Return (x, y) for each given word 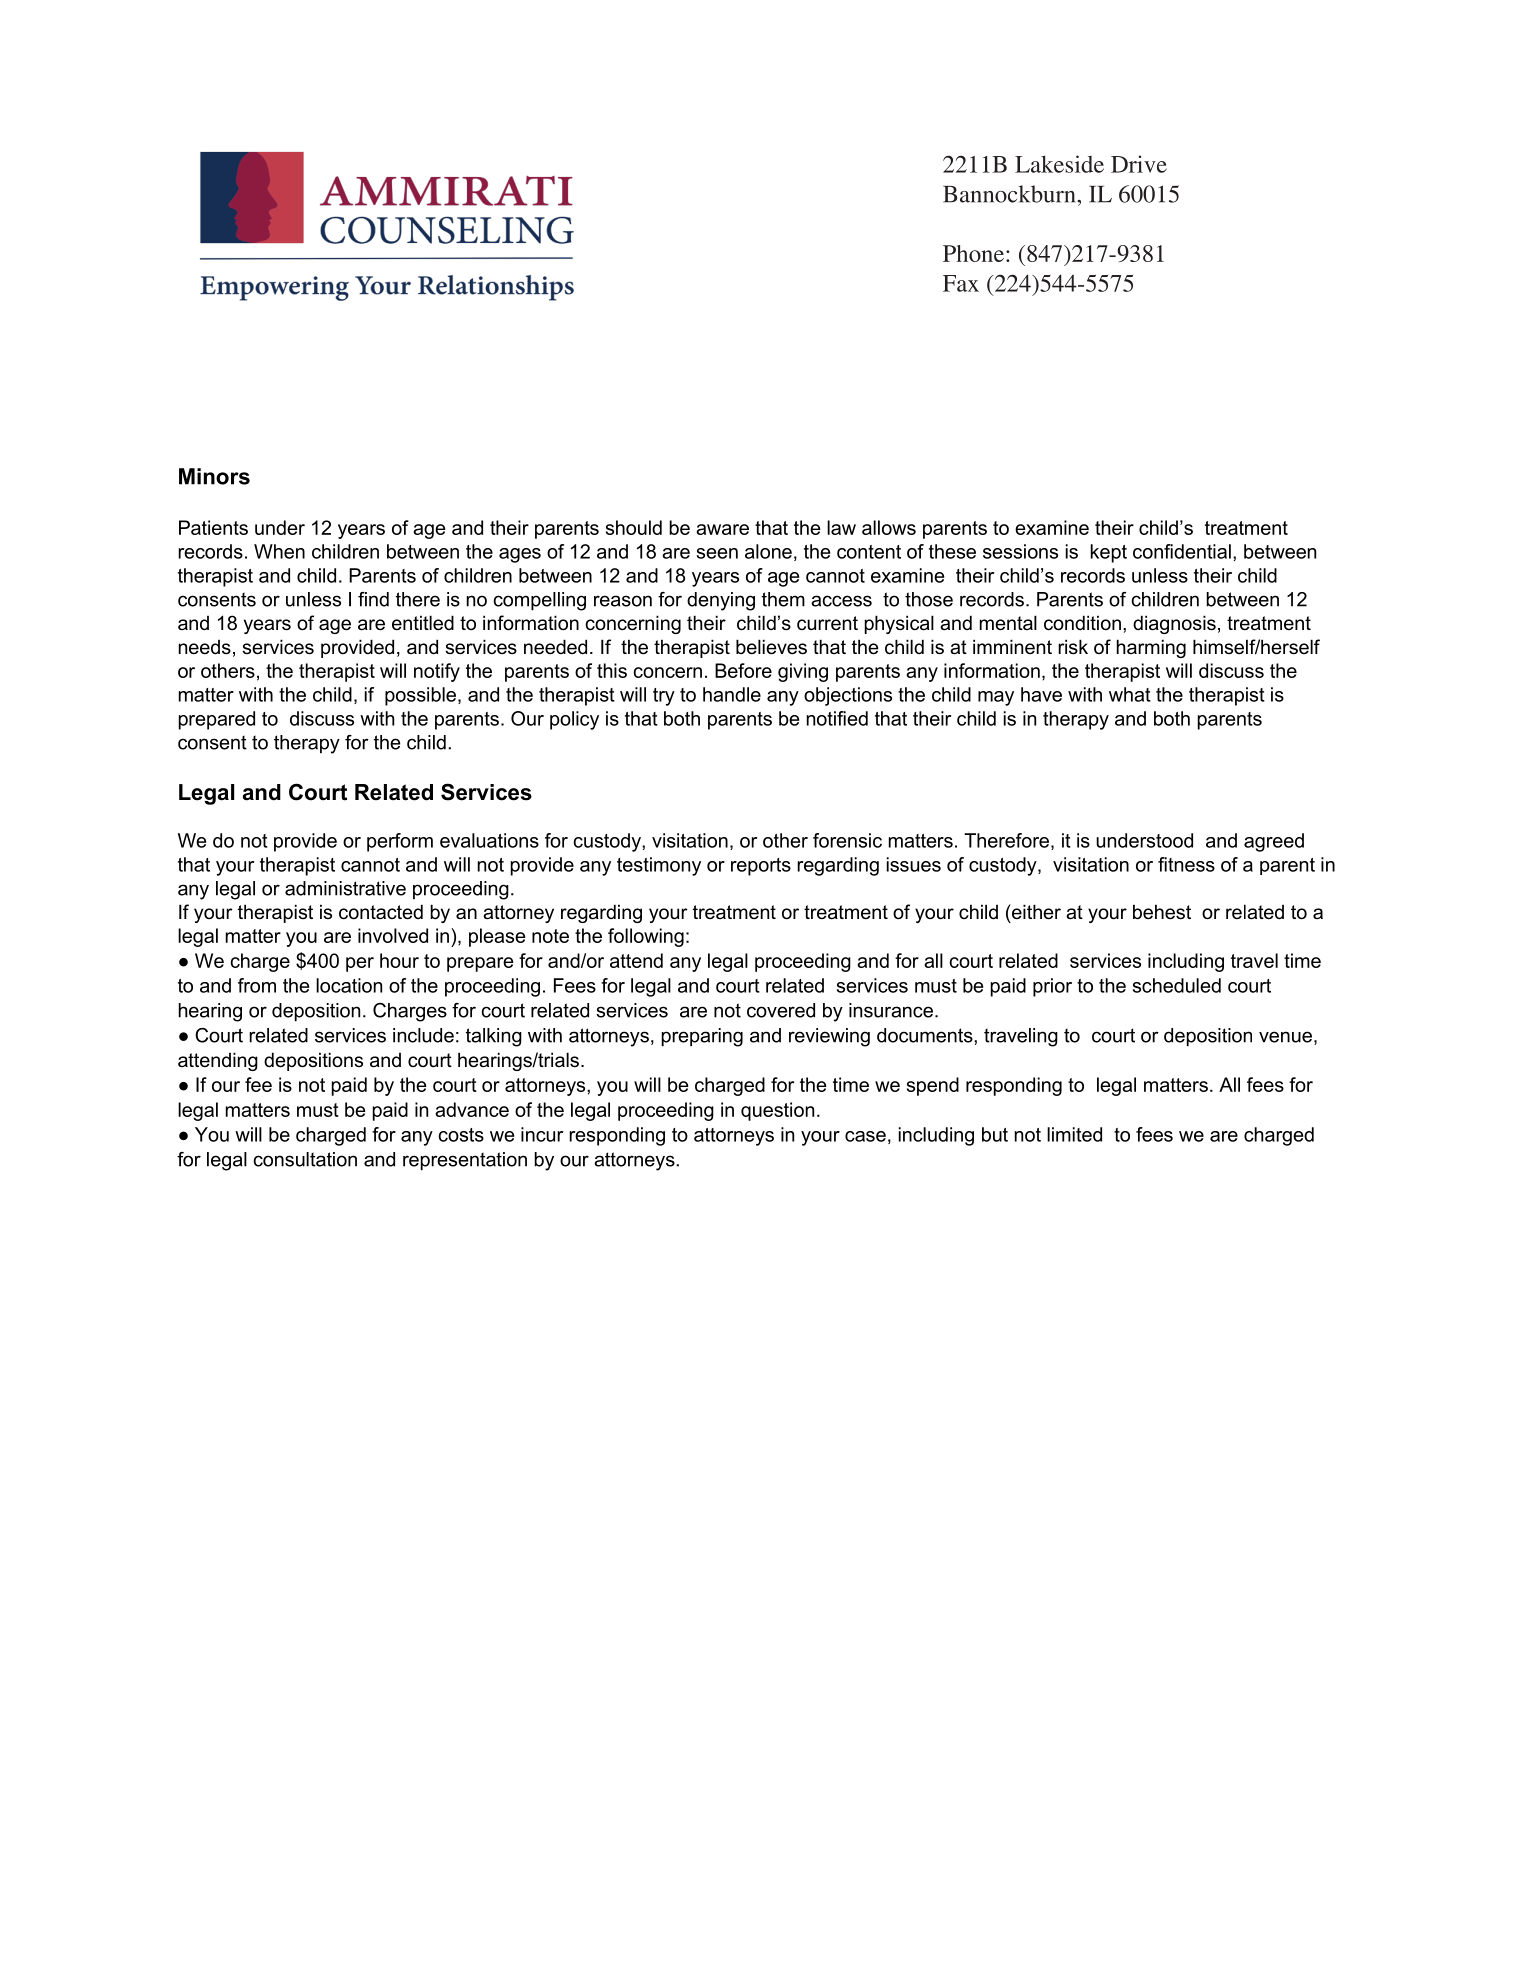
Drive (1139, 164)
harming (1151, 648)
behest (1162, 912)
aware (722, 529)
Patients (213, 527)
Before (743, 670)
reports (761, 867)
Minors (214, 476)
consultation (305, 1159)
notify (437, 672)
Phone (973, 253)
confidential (1182, 551)
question (777, 1111)
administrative (345, 888)
